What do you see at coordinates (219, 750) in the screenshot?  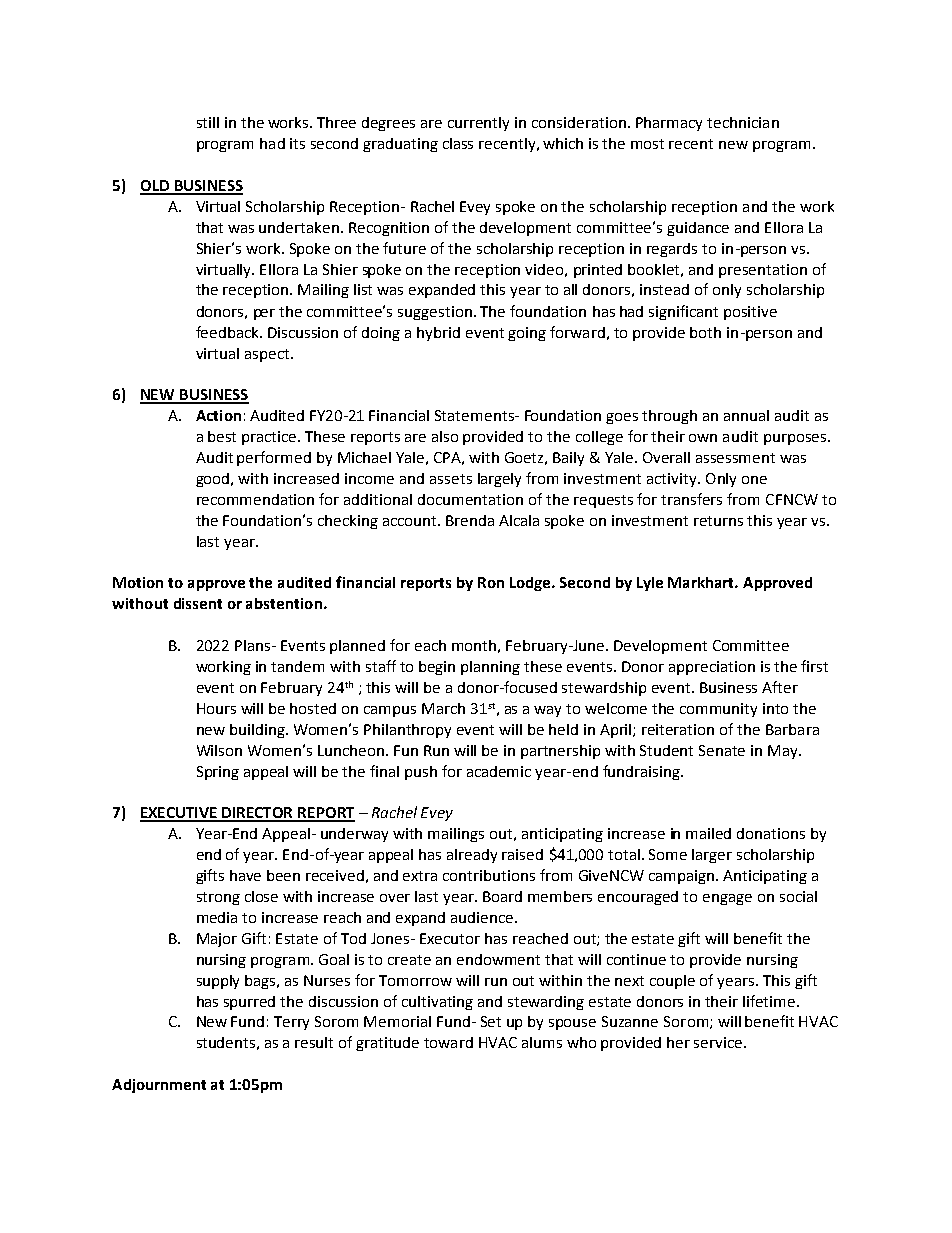 I see `Wilson` at bounding box center [219, 750].
